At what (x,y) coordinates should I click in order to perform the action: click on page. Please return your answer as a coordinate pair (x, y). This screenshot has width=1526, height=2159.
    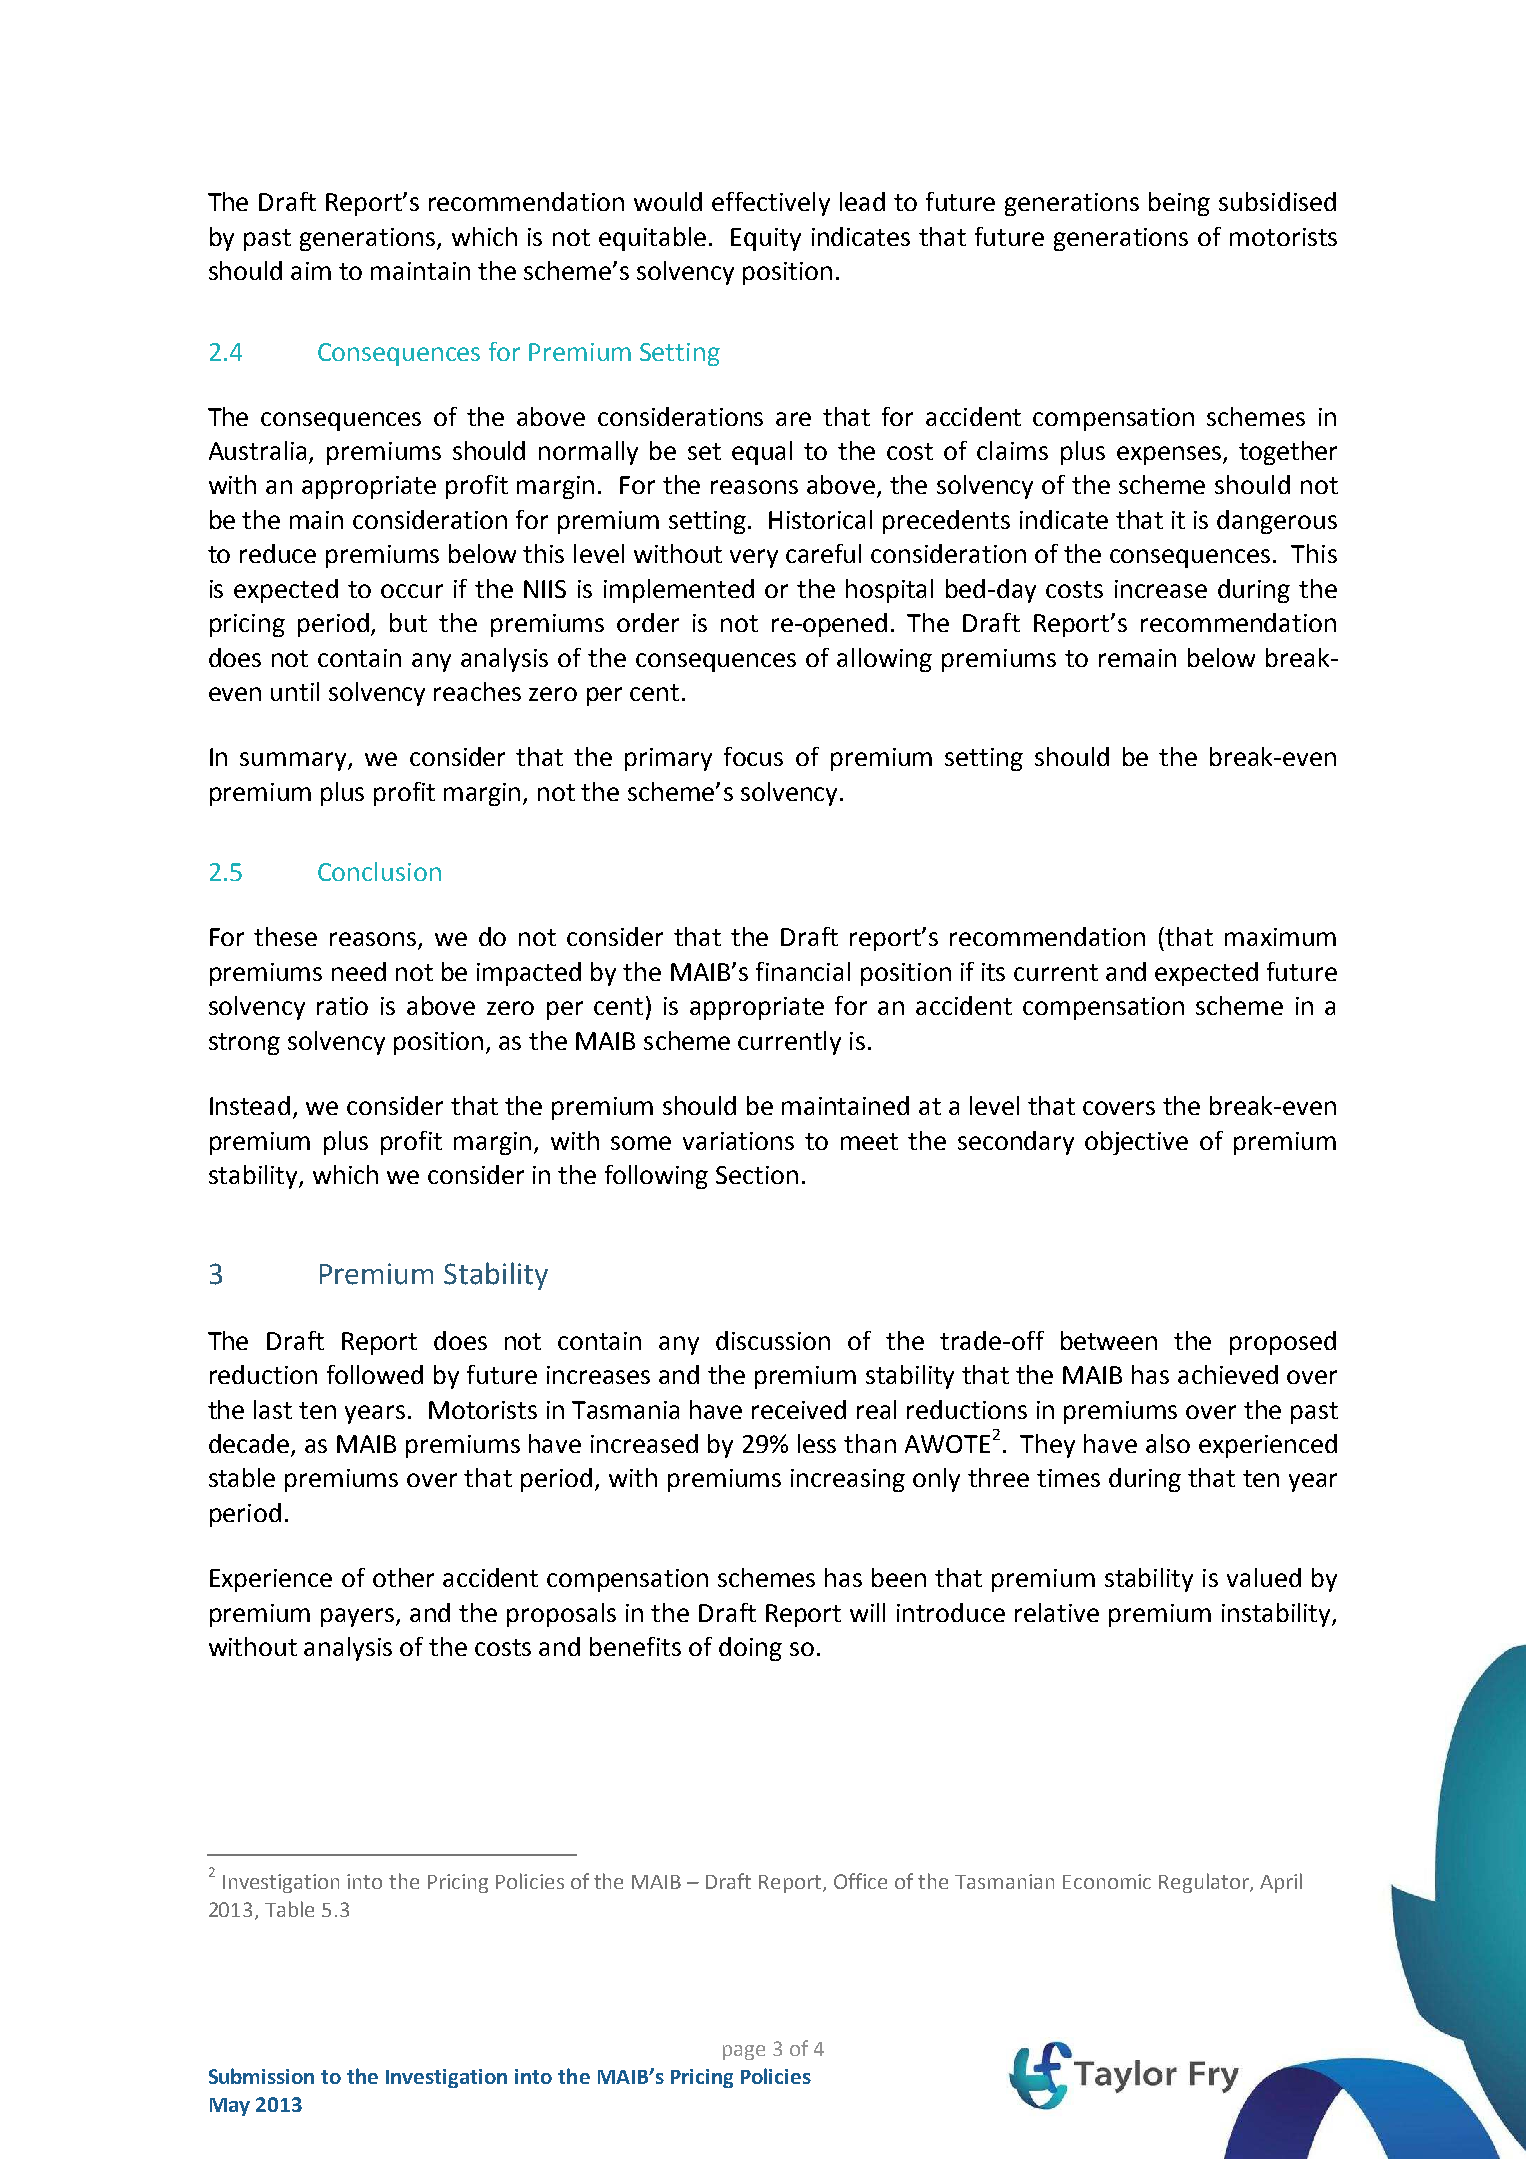
    Looking at the image, I should click on (744, 2052).
